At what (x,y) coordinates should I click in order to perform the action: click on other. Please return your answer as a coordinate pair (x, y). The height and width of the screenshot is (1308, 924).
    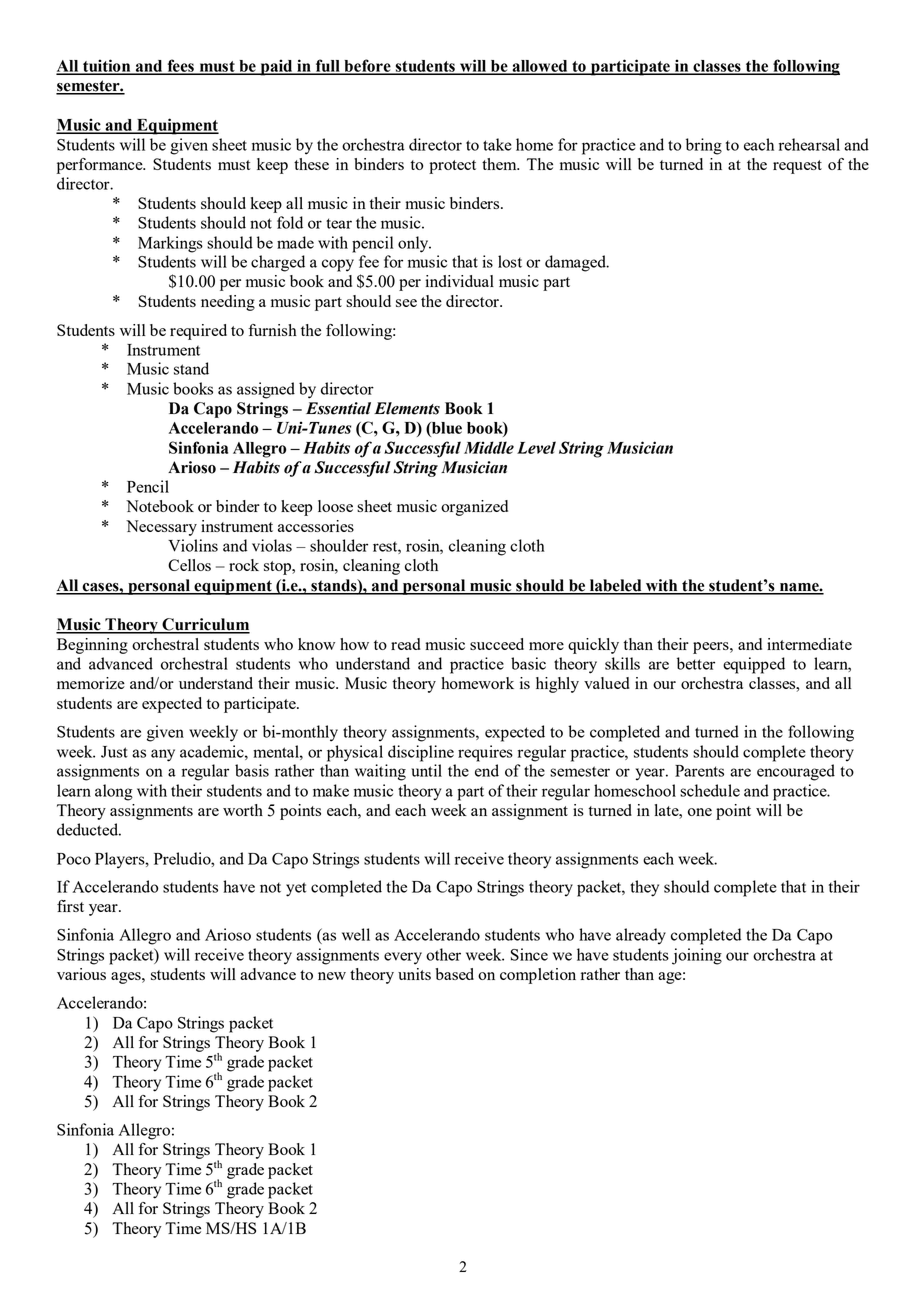
    Looking at the image, I should click on (443, 954).
